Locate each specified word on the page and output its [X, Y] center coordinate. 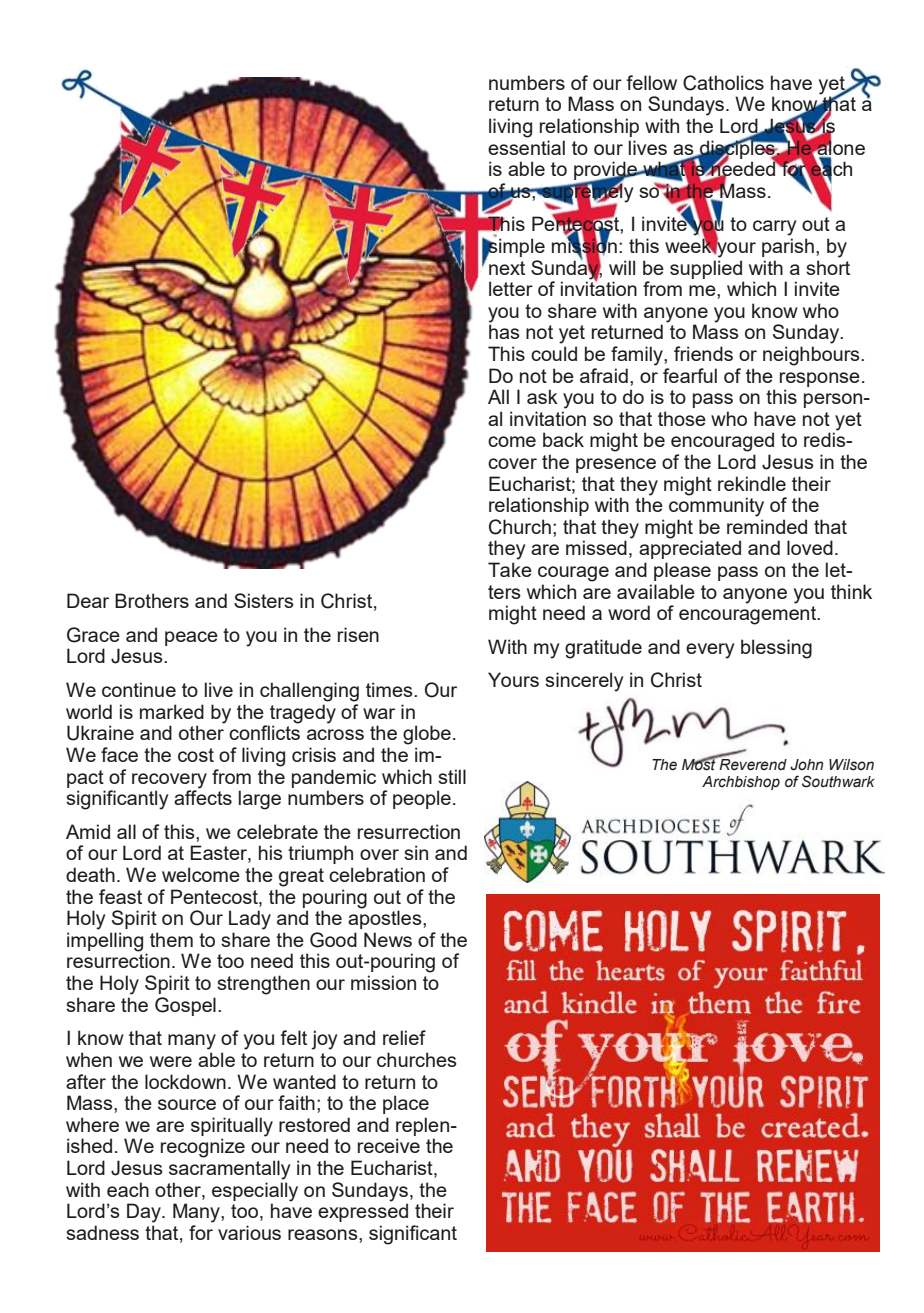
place [406, 1104]
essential [526, 147]
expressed [363, 1211]
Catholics [723, 83]
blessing [776, 649]
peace [191, 638]
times [390, 689]
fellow [651, 82]
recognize [203, 1148]
